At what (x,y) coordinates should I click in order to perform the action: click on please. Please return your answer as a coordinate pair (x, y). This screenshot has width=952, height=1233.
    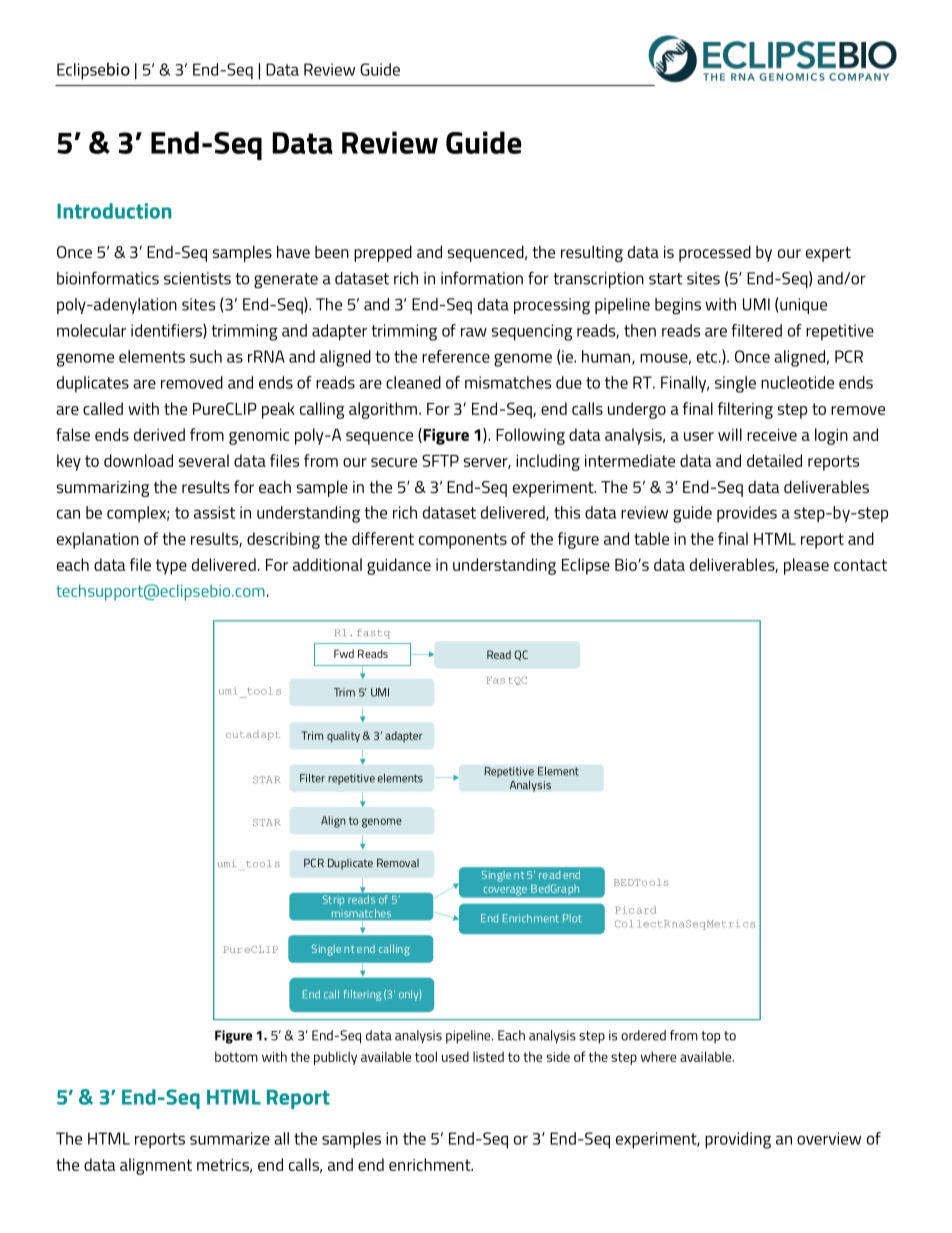
    Looking at the image, I should click on (806, 566).
